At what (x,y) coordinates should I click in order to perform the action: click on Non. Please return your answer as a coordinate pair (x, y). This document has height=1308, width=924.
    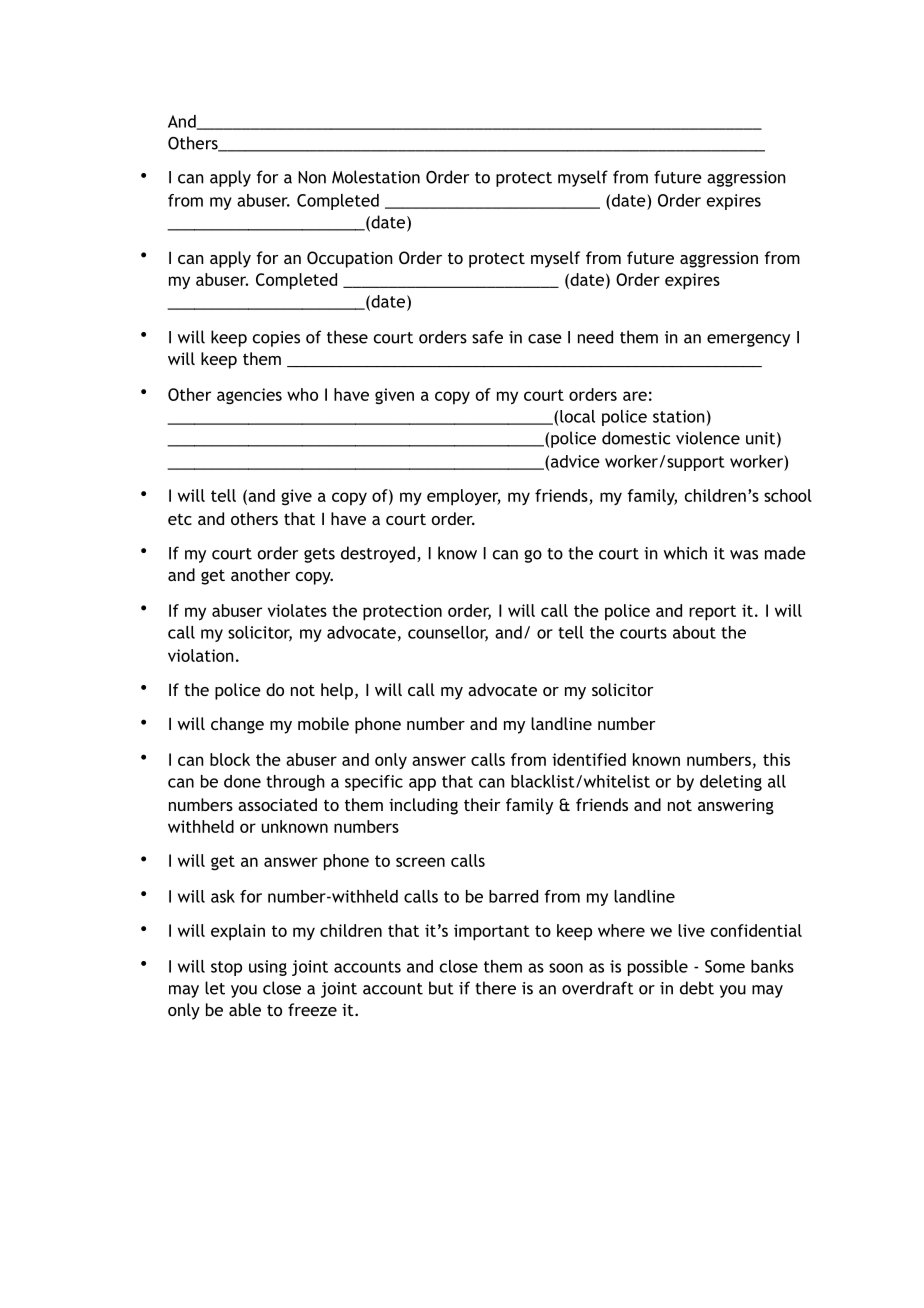
    Looking at the image, I should click on (312, 177).
